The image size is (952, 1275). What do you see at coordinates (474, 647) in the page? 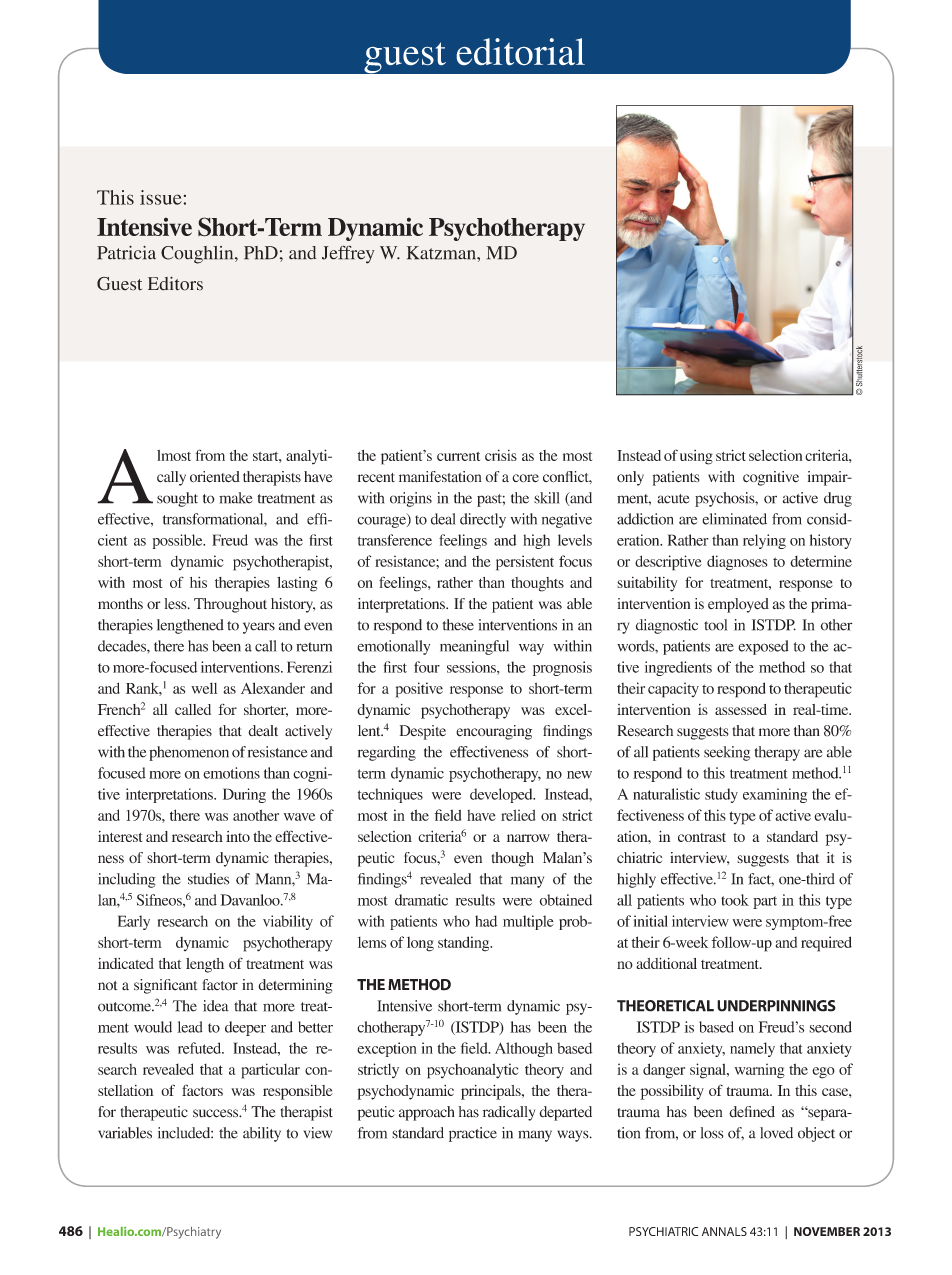
I see `meaningful` at bounding box center [474, 647].
